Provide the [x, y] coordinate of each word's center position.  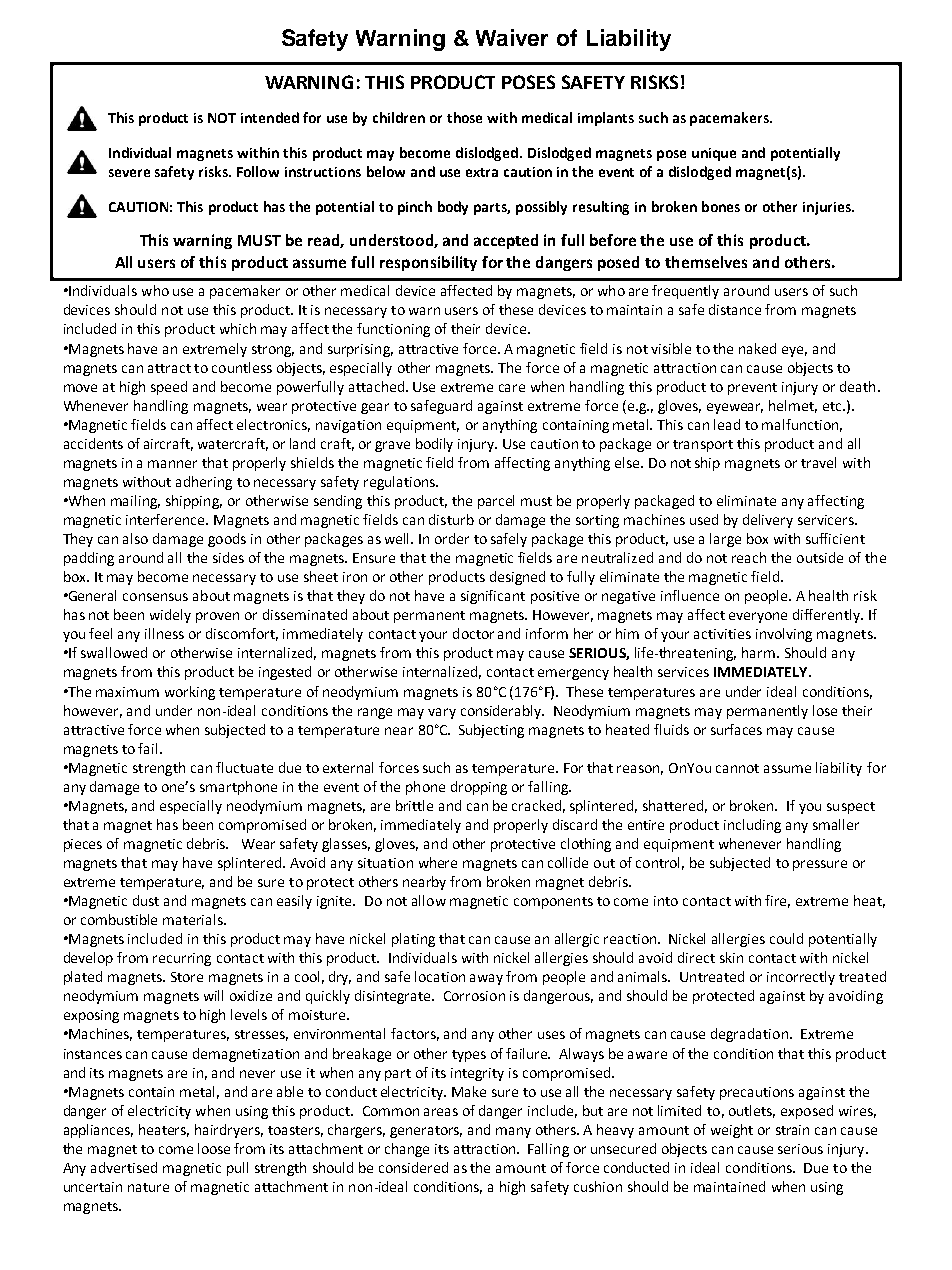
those [464, 117]
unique [714, 154]
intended [270, 117]
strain [792, 1130]
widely [170, 616]
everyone [758, 617]
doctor [473, 633]
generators [426, 1132]
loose [214, 1148]
